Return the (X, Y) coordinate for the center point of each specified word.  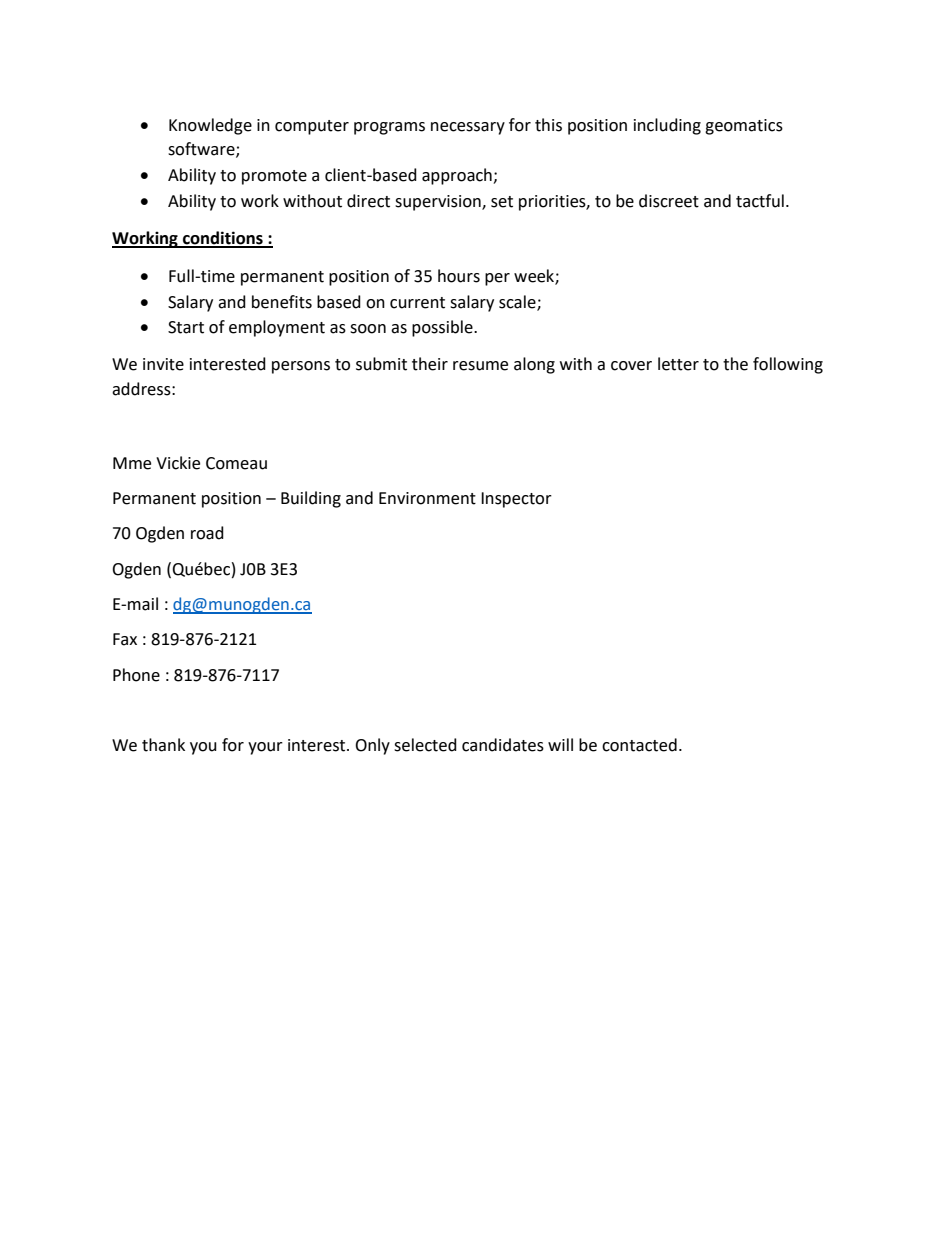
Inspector (516, 500)
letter (678, 364)
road (207, 533)
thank (163, 745)
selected (425, 745)
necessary (468, 128)
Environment (427, 498)
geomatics (744, 127)
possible (443, 328)
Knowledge (210, 126)
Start (186, 327)
